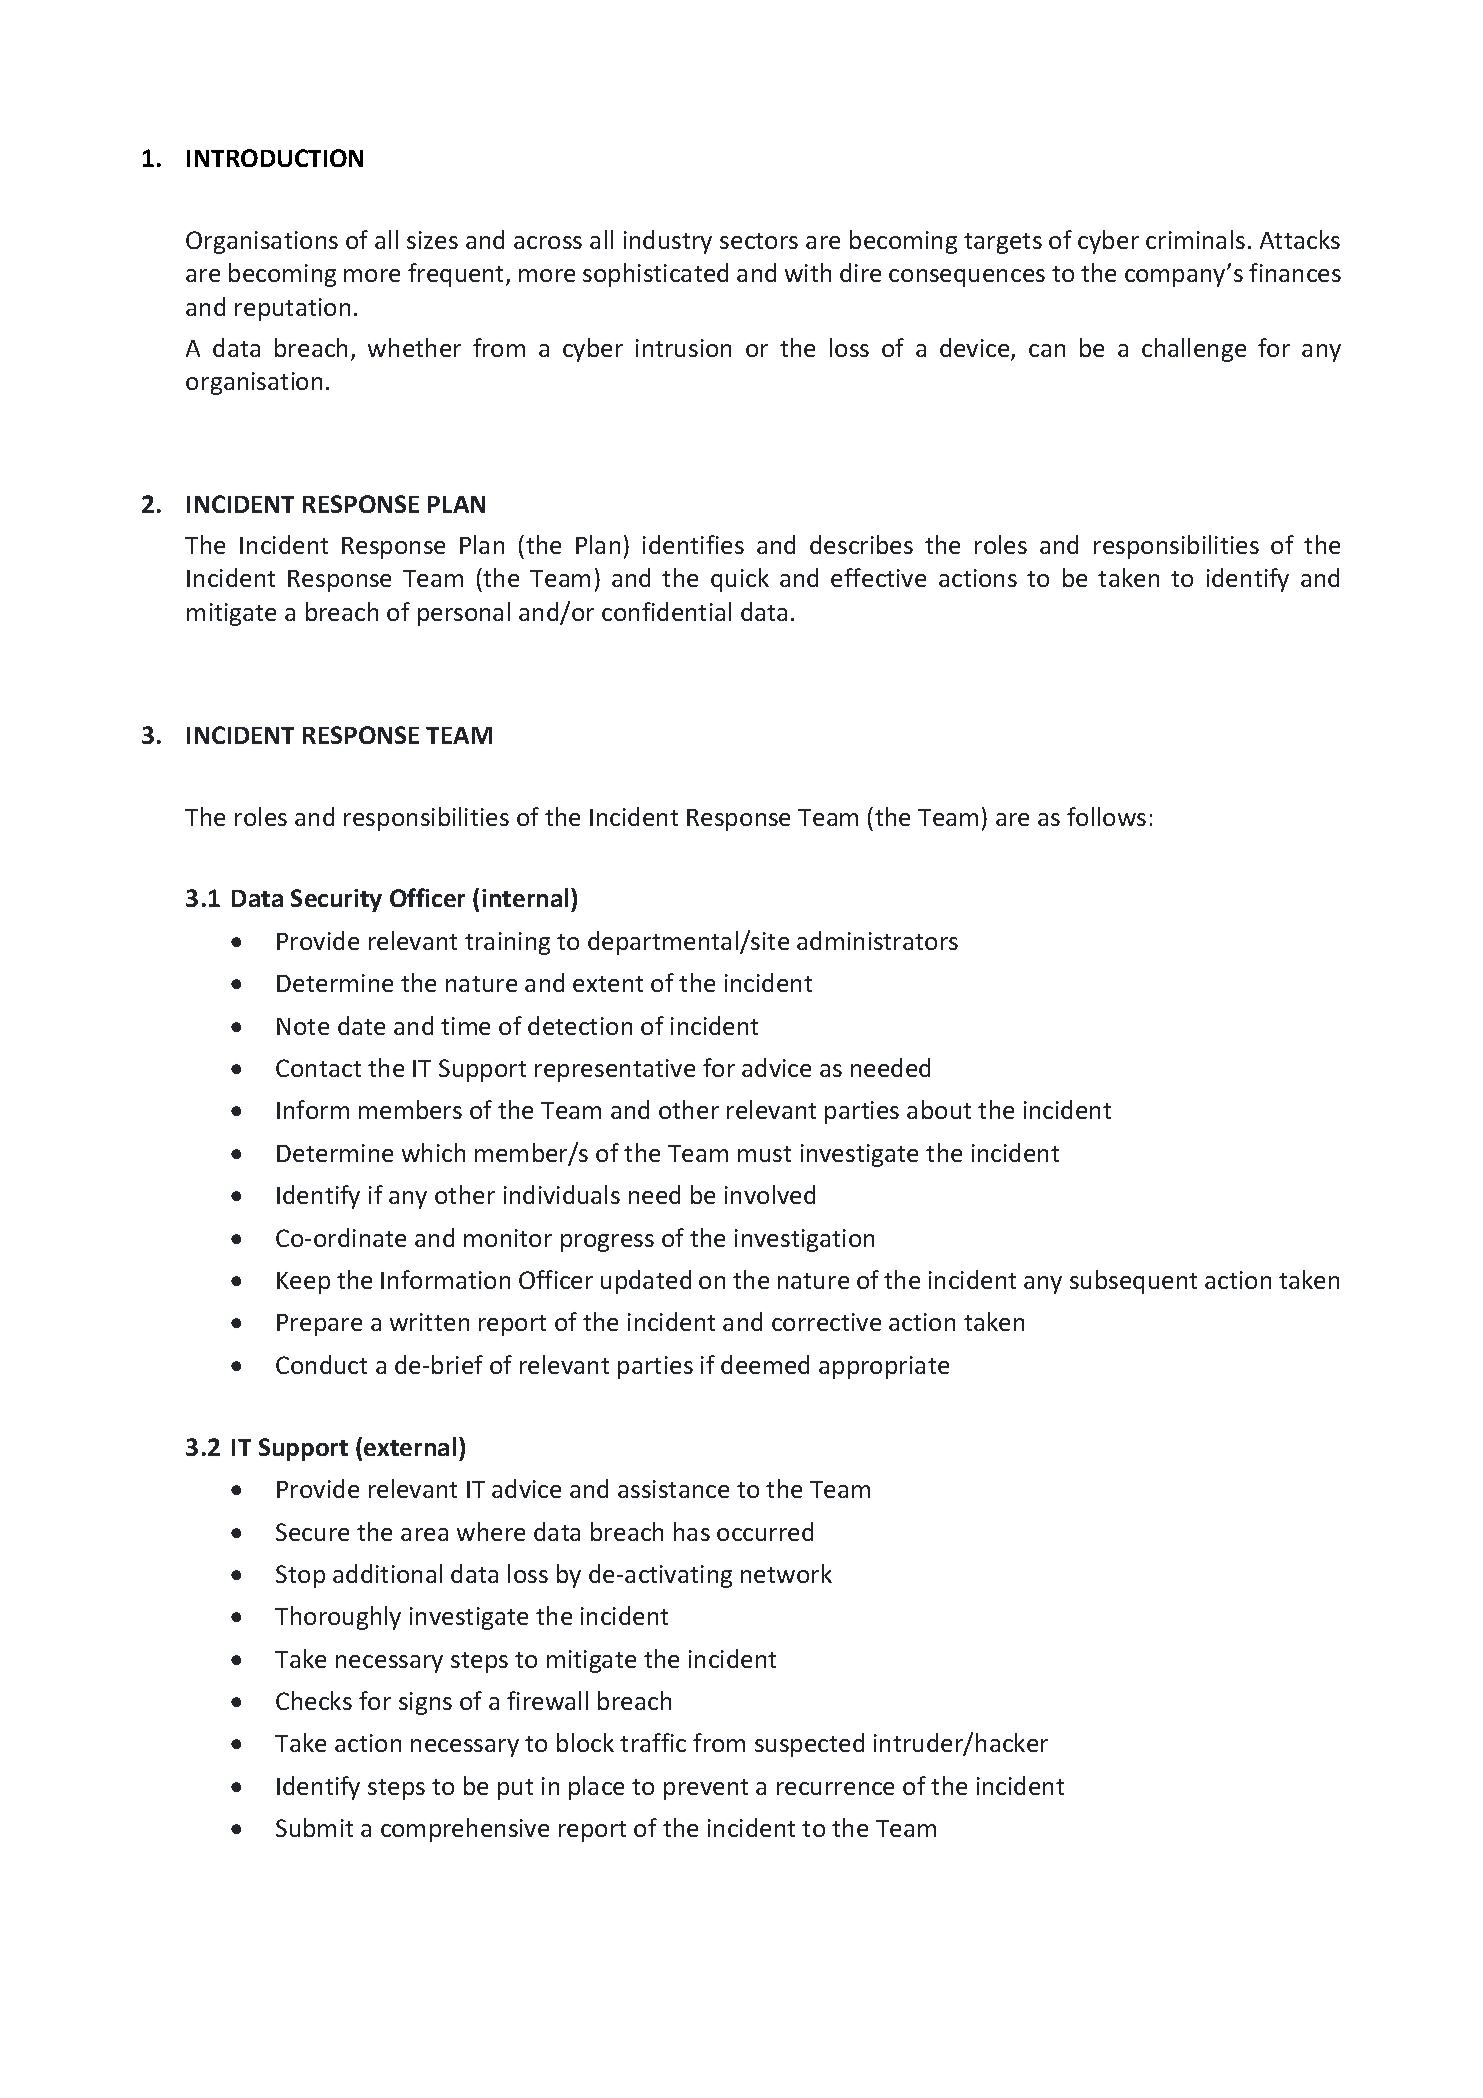  Describe the element at coordinates (464, 614) in the screenshot. I see `personal` at that location.
